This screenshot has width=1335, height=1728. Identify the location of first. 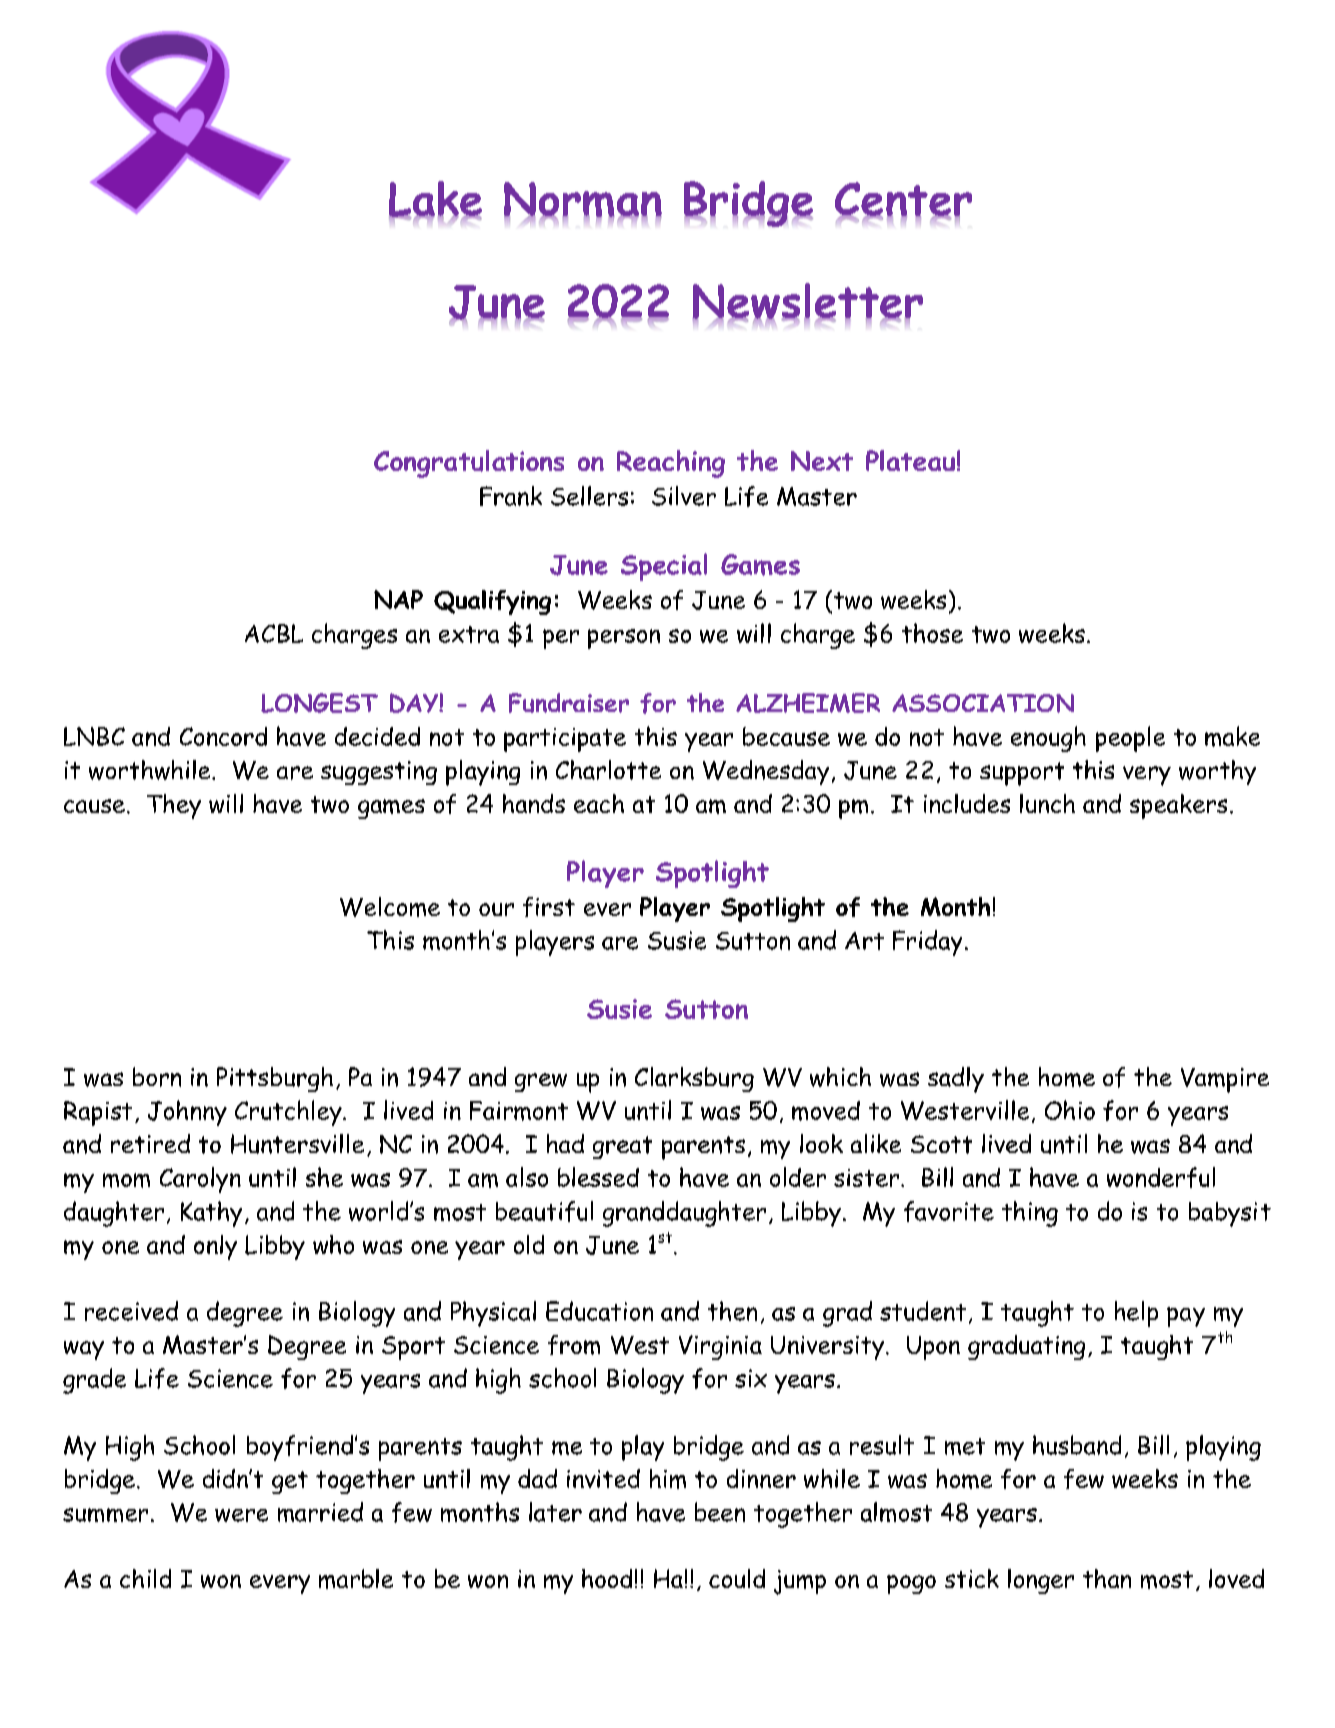
(549, 907).
